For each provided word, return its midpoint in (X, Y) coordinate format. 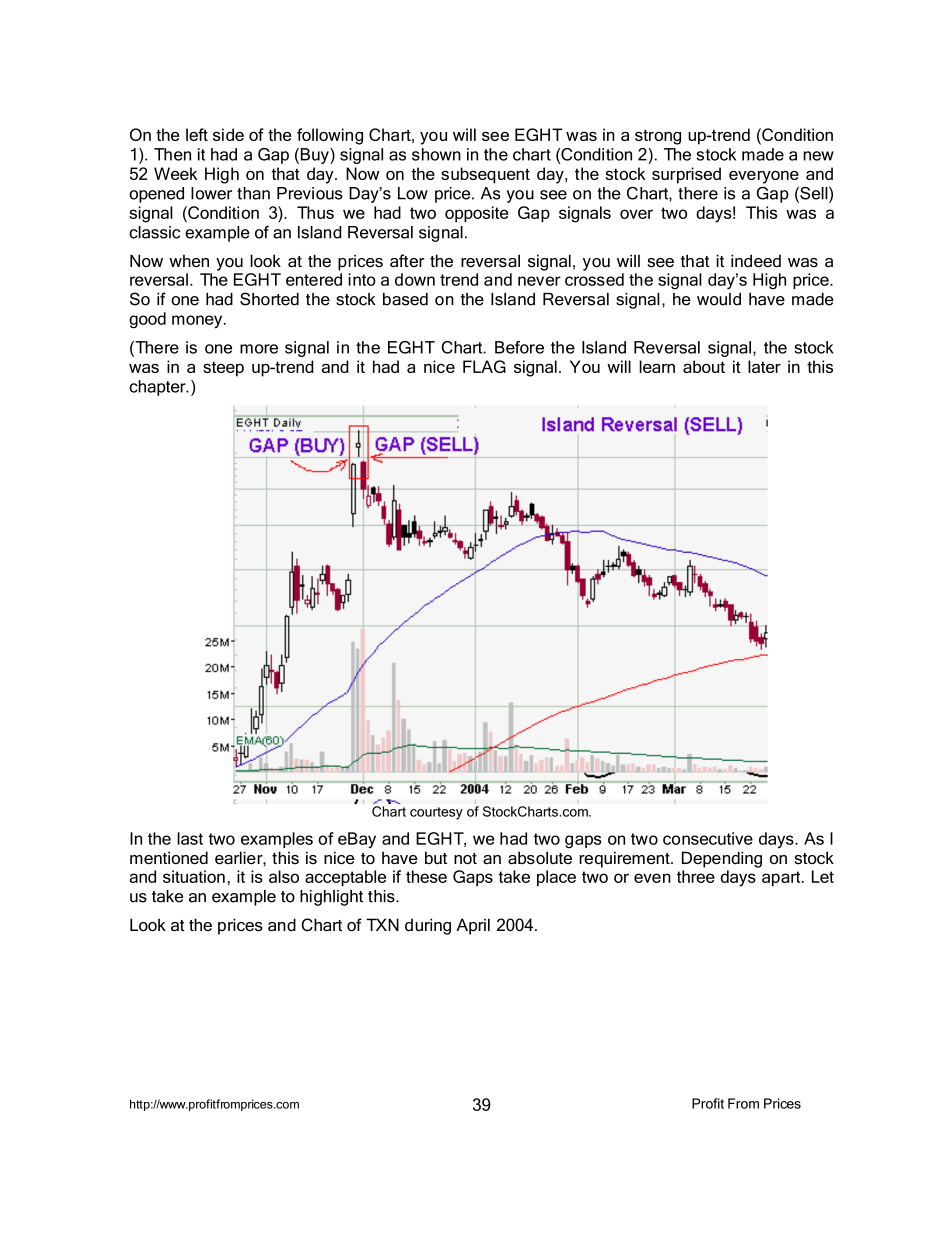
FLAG (484, 366)
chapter (158, 388)
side (228, 134)
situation (194, 876)
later (764, 366)
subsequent (485, 175)
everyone (764, 177)
